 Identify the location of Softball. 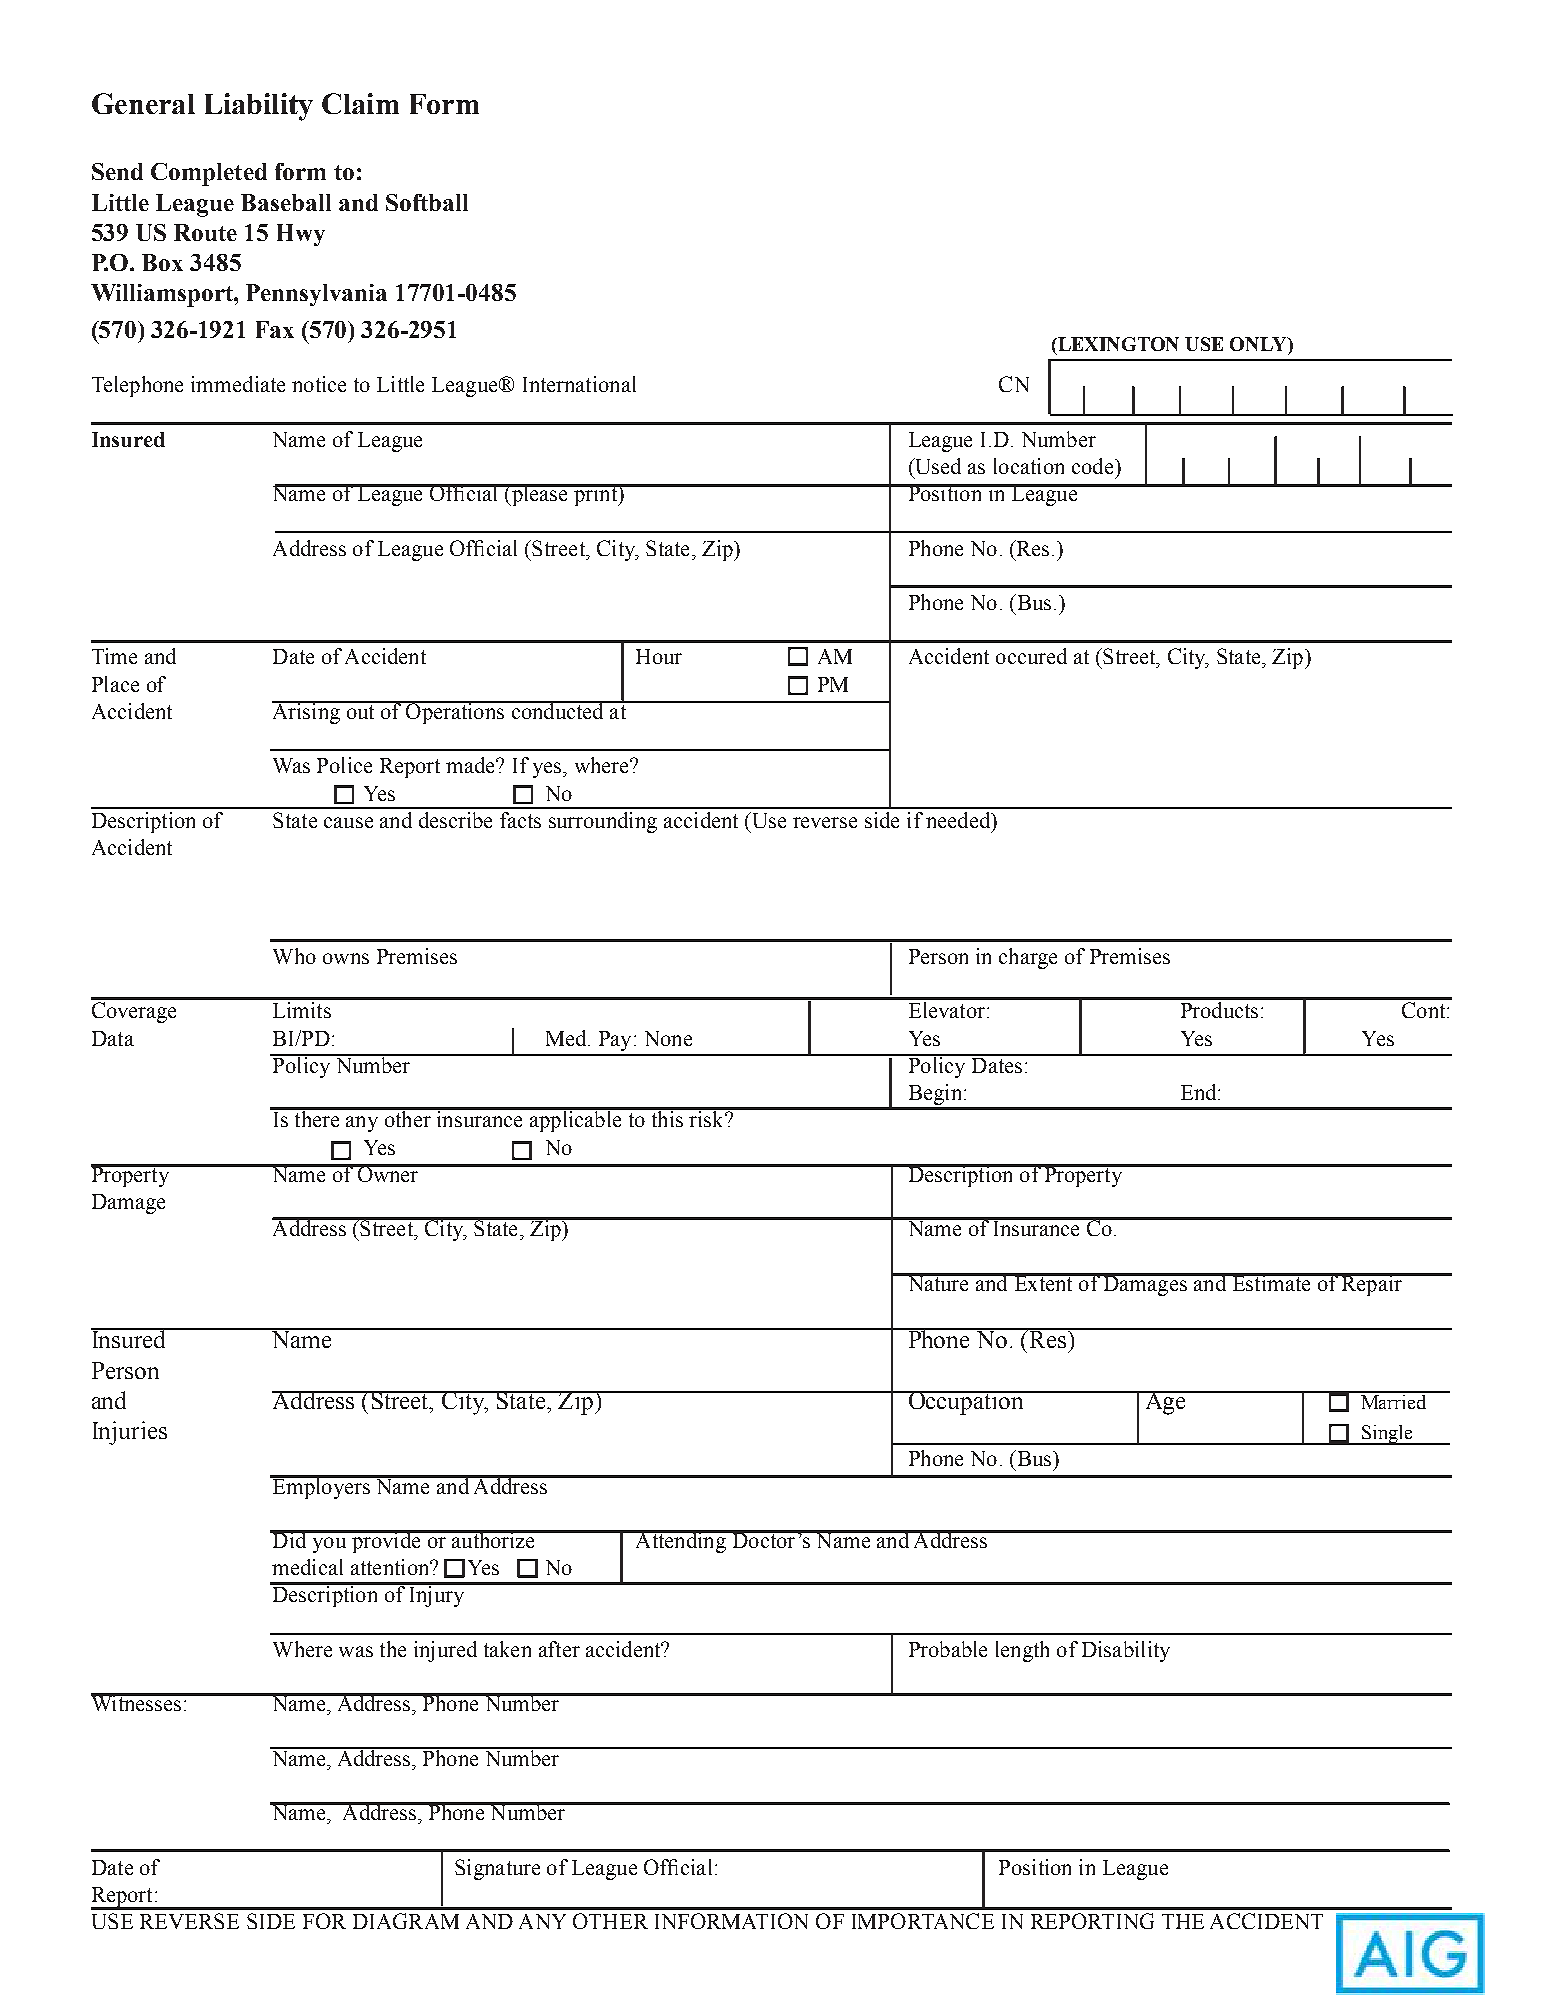
(427, 202).
